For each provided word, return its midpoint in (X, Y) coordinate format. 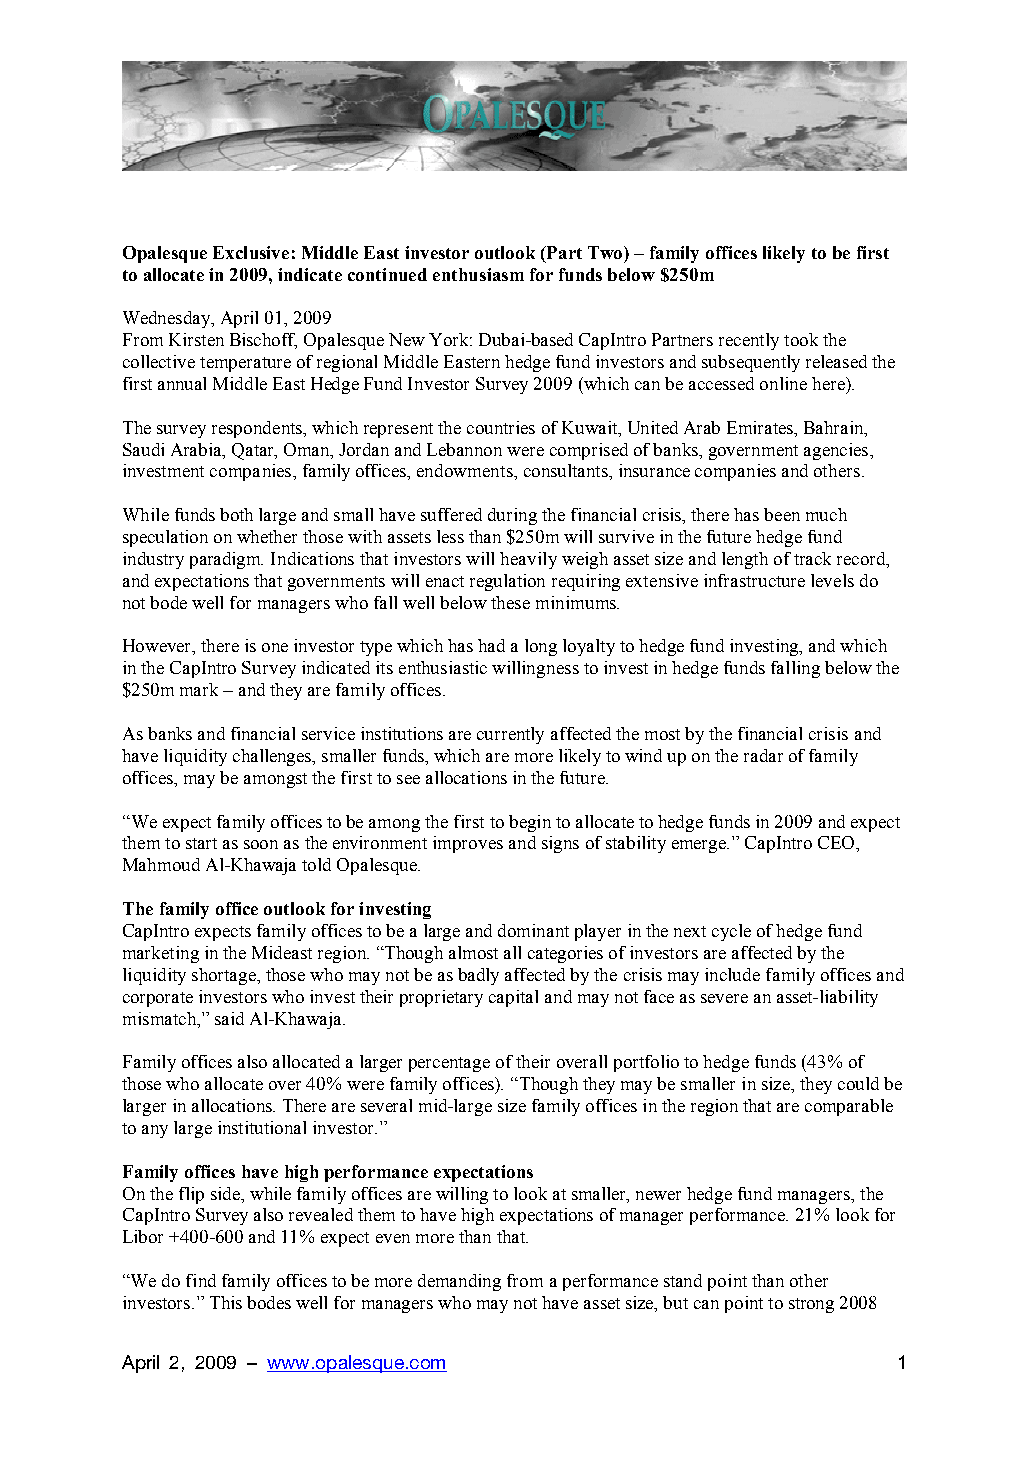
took (801, 339)
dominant (533, 930)
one (275, 647)
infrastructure (754, 580)
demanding (459, 1282)
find (201, 1280)
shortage (225, 976)
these (510, 602)
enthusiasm (478, 274)
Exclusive (251, 252)
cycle (731, 932)
